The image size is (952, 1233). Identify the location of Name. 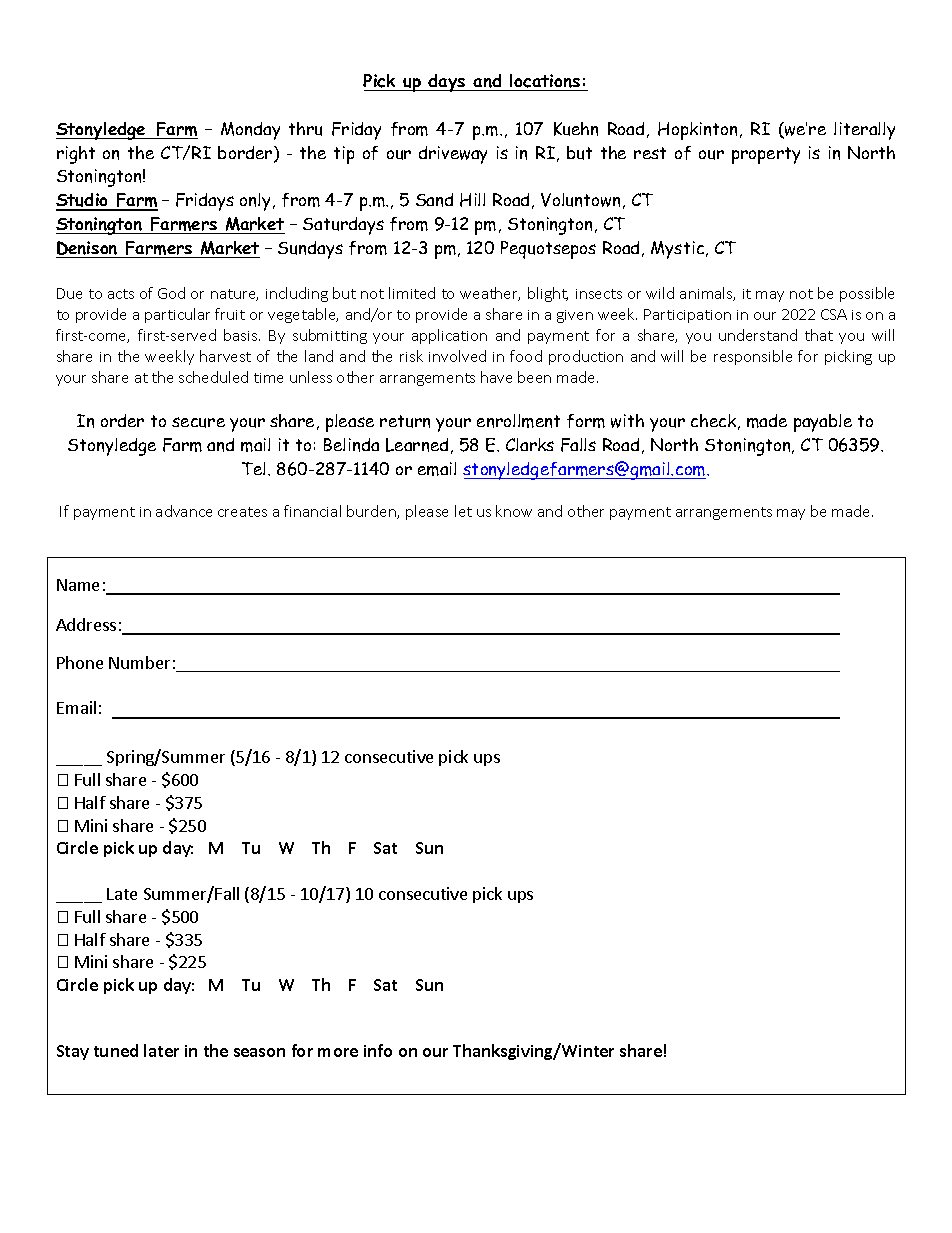
(78, 585).
